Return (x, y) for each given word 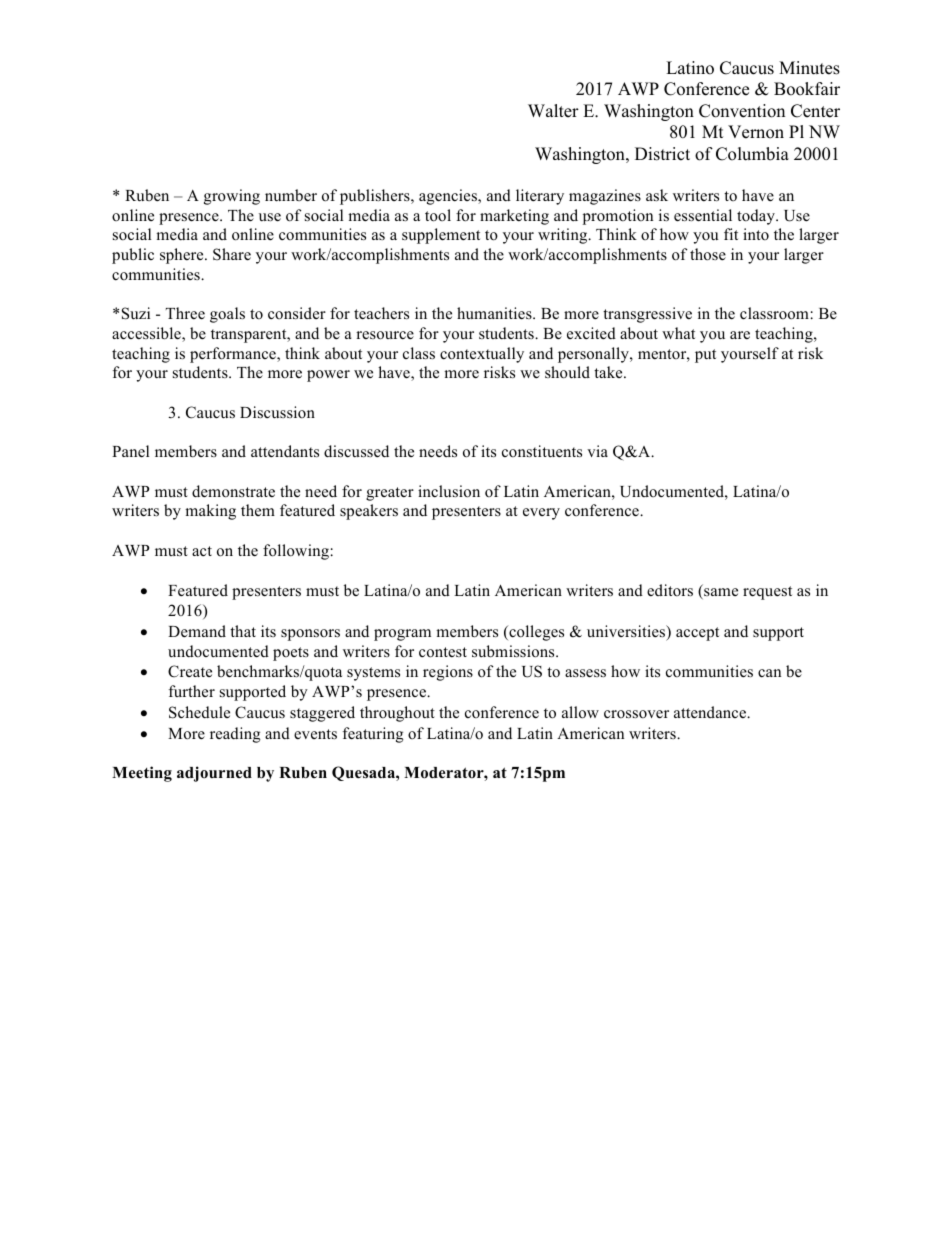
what (678, 333)
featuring (373, 735)
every (541, 514)
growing (232, 197)
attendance (711, 712)
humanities (495, 313)
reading (235, 735)
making (210, 512)
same (720, 593)
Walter (553, 111)
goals (227, 315)
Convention (742, 111)
